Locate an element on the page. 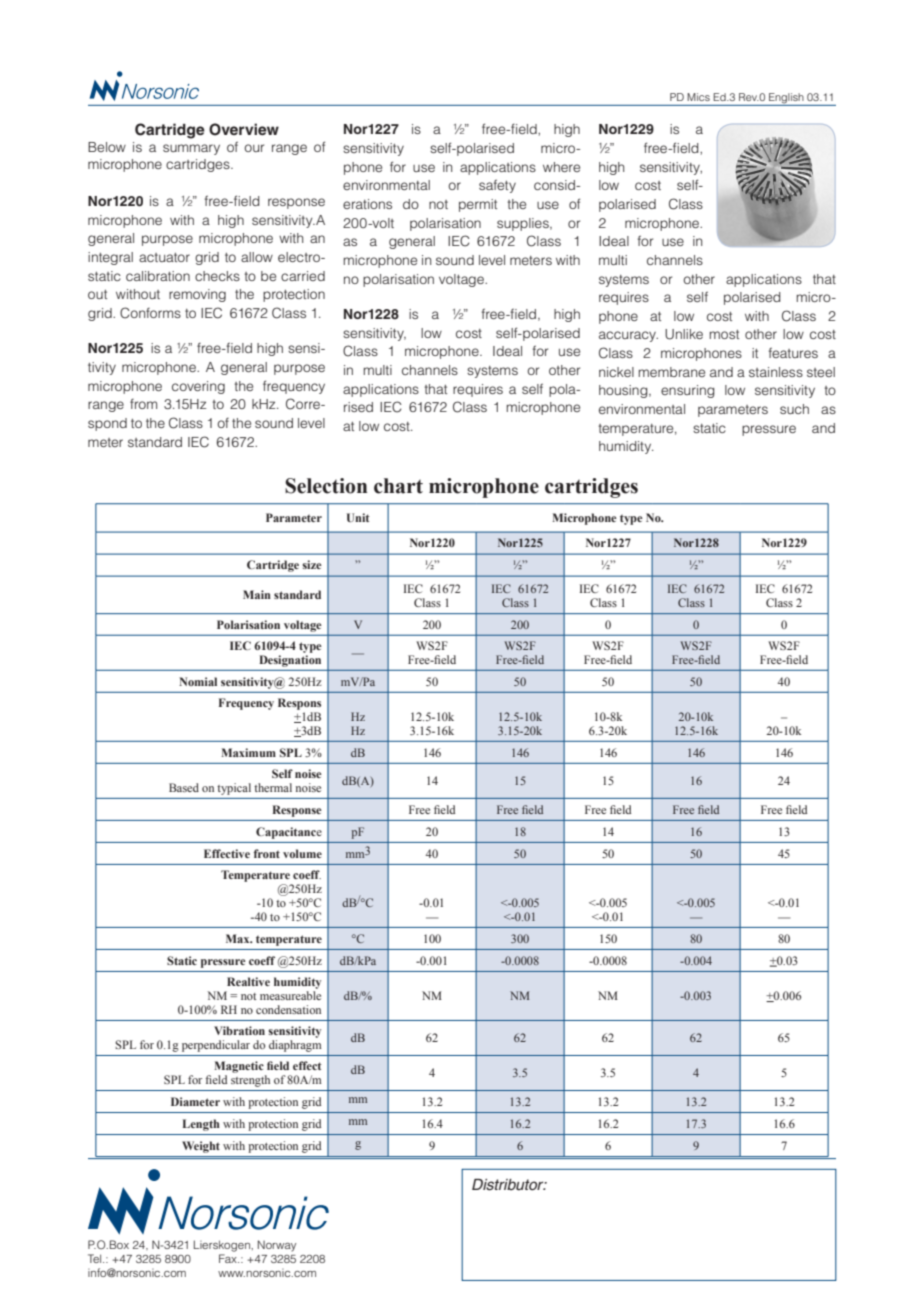 The width and height of the page is (924, 1308). Fax is located at coordinates (229, 1258).
